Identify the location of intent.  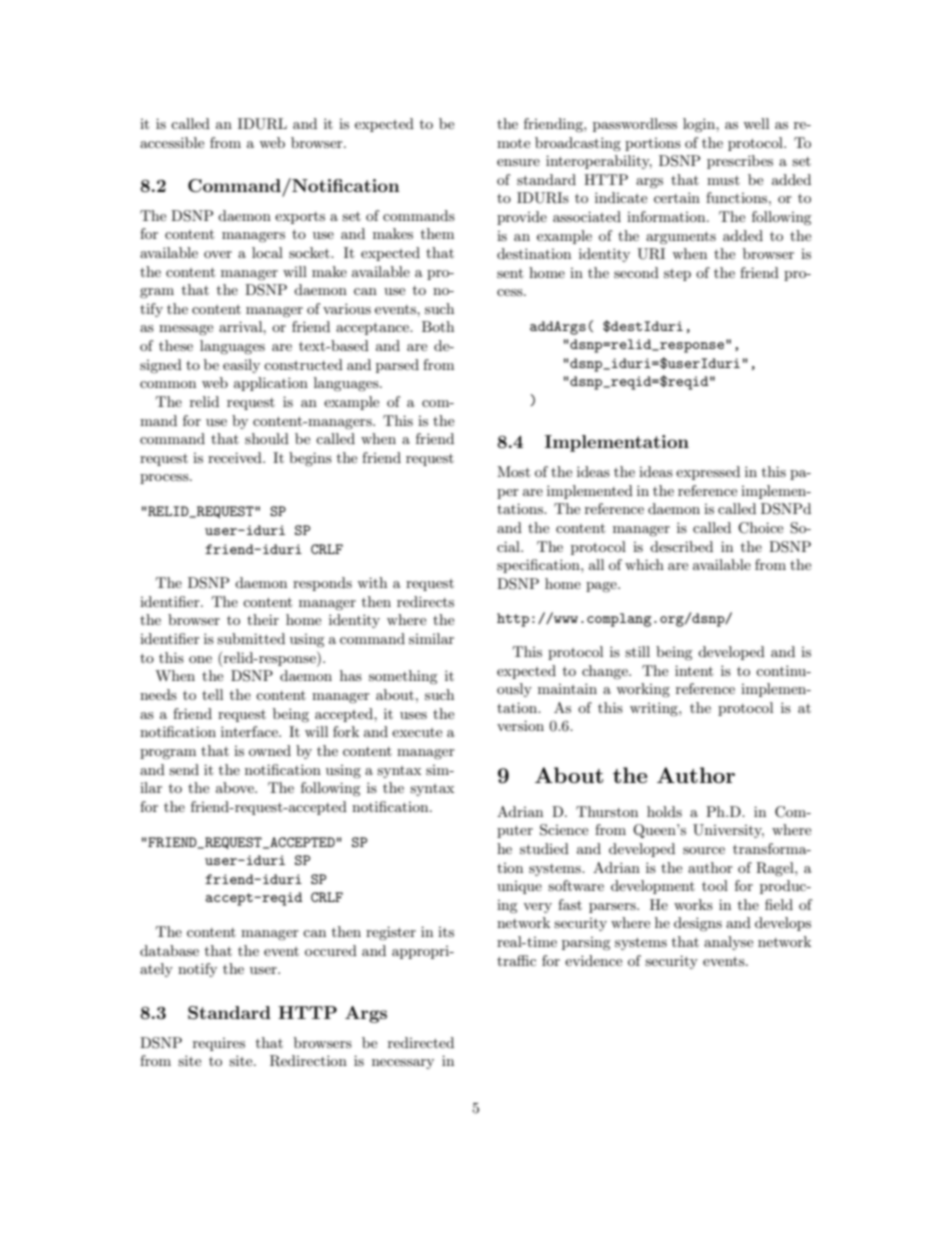
(694, 670).
